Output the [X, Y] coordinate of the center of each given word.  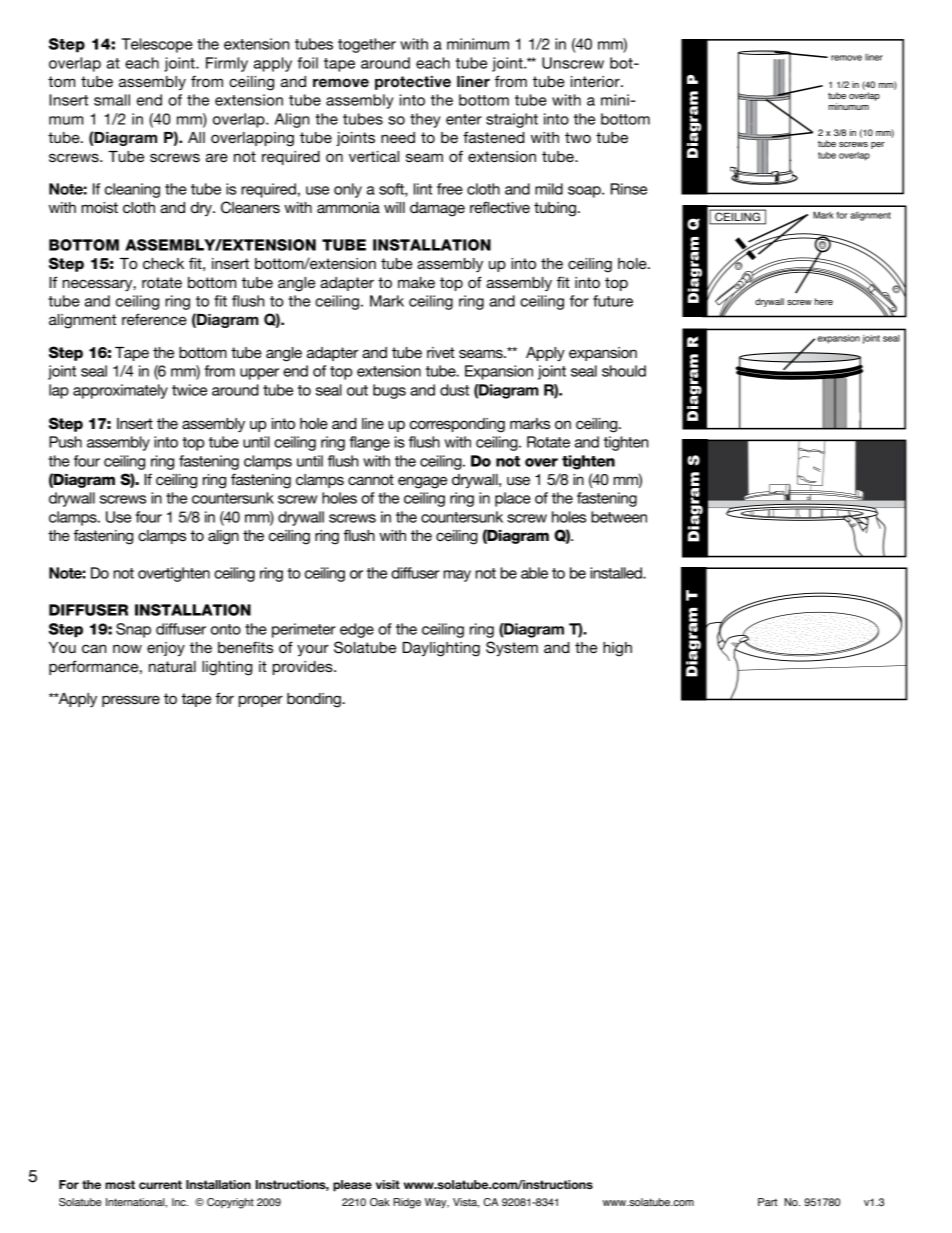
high [617, 649]
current [160, 1184]
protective [413, 83]
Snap [133, 630]
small [112, 100]
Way [437, 1203]
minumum [848, 106]
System [512, 648]
